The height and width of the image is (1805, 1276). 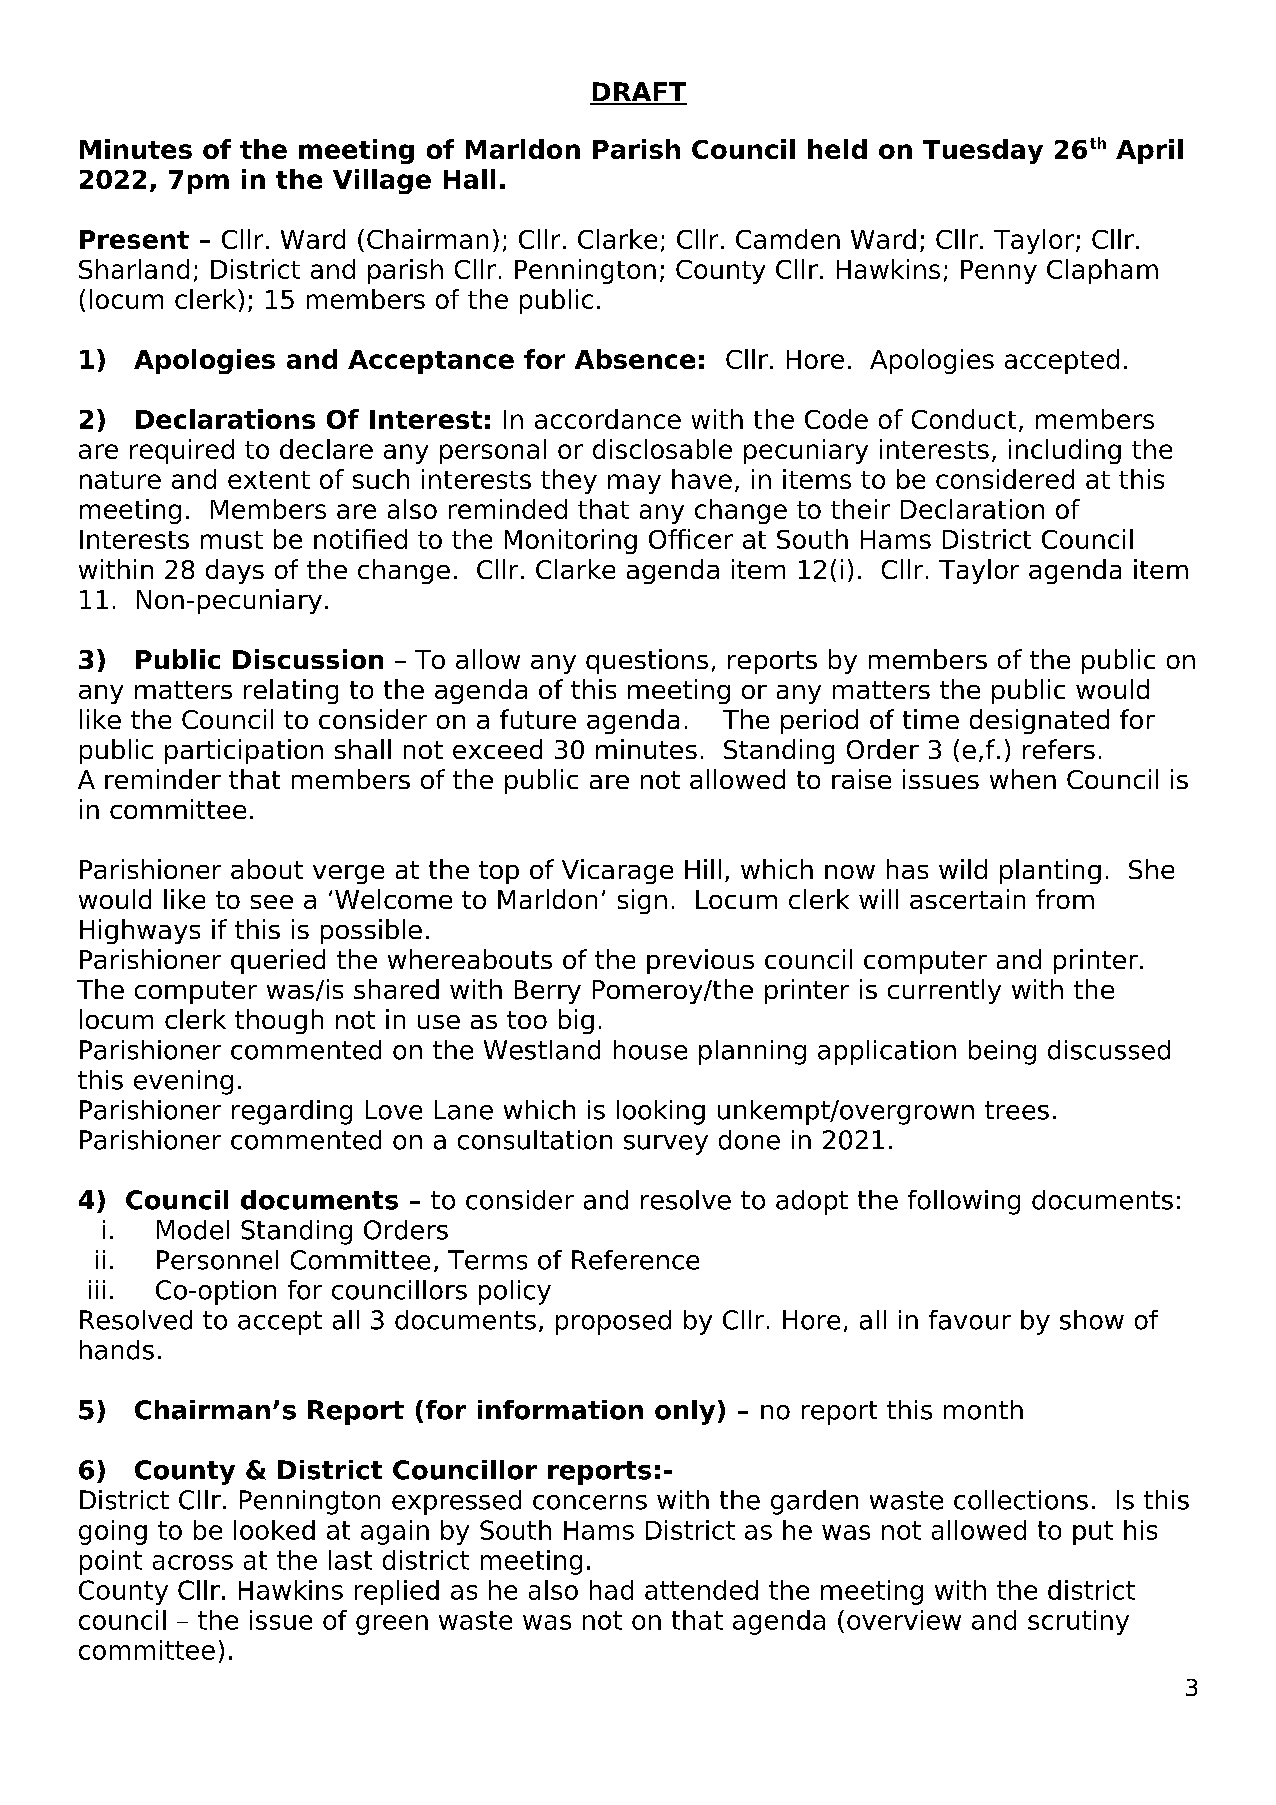 What do you see at coordinates (183, 1082) in the image?
I see `evening` at bounding box center [183, 1082].
